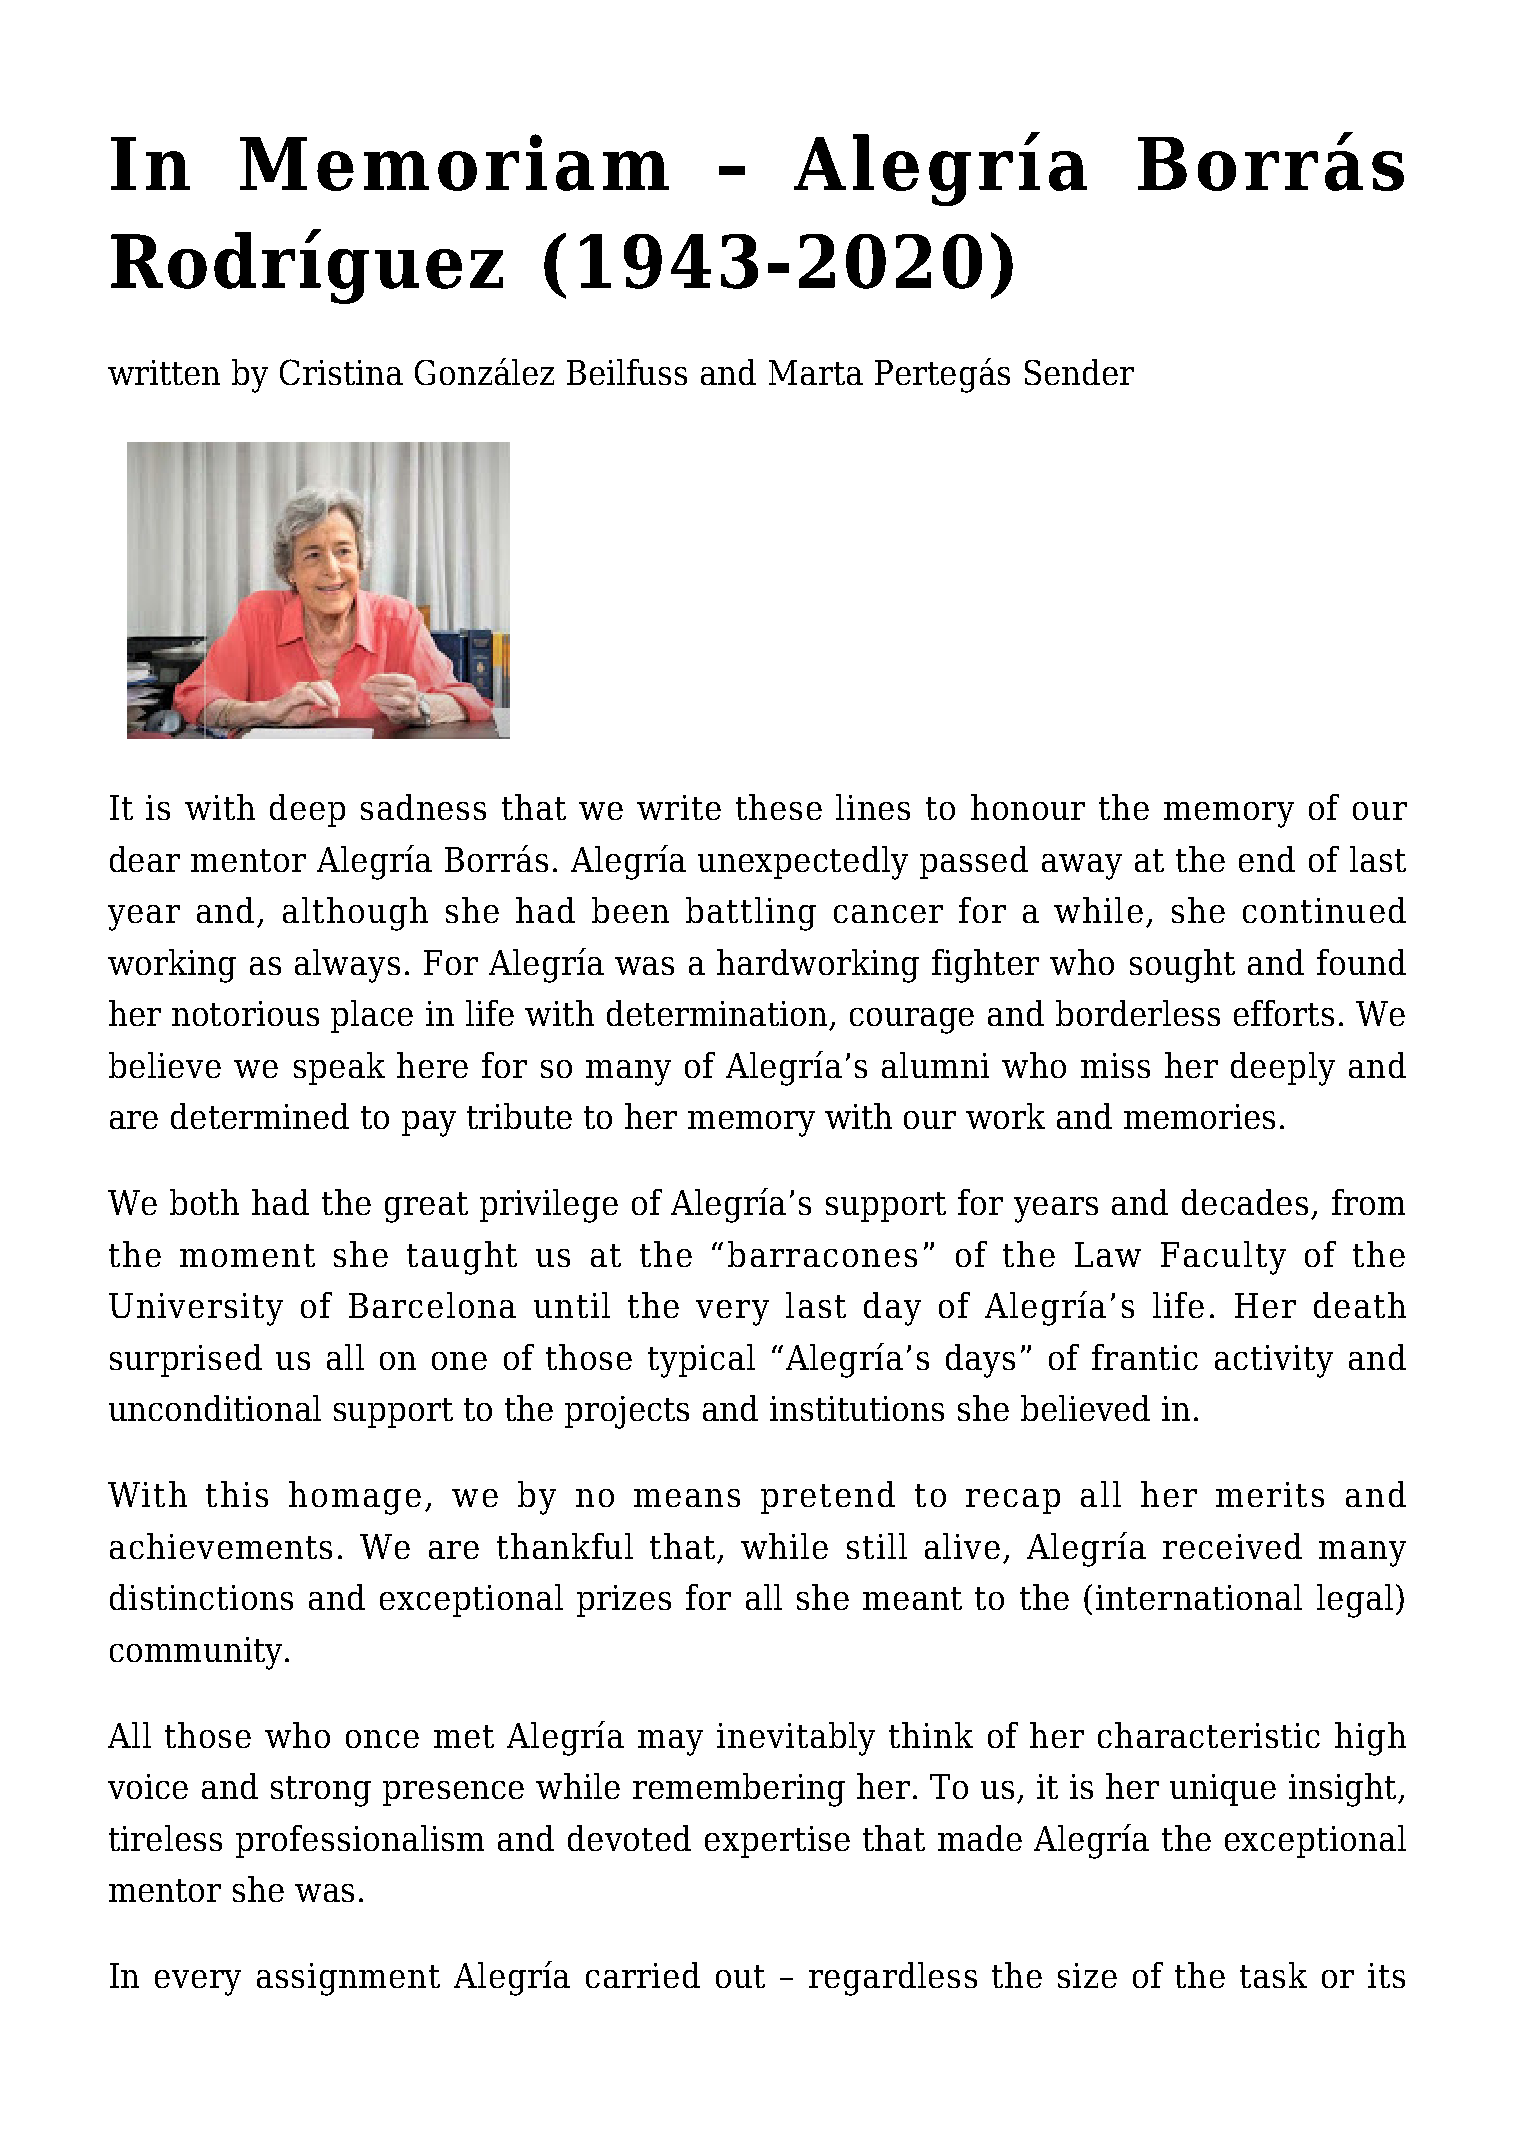  Describe the element at coordinates (701, 1361) in the image. I see `typical` at that location.
